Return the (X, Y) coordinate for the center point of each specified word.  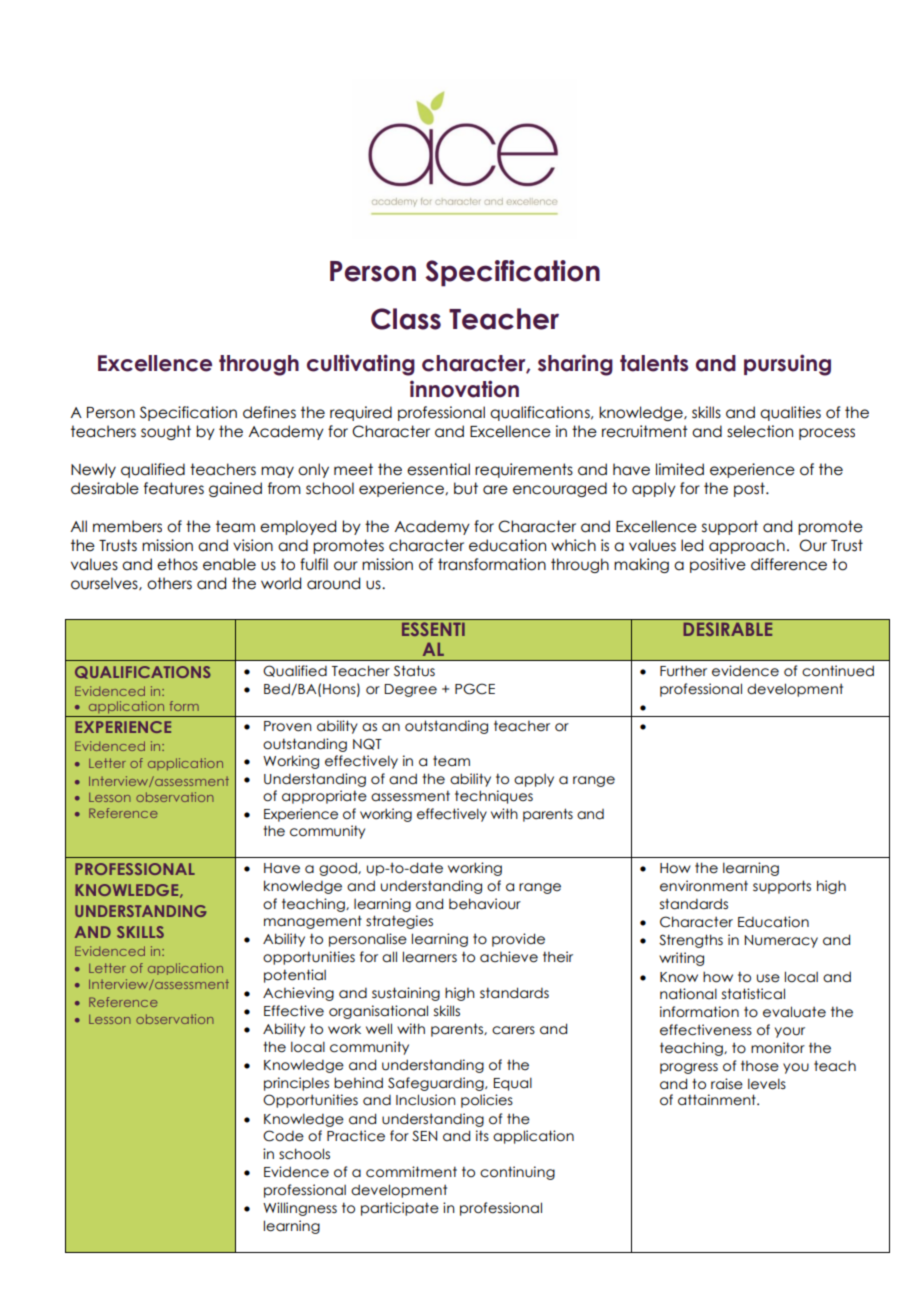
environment (704, 886)
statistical (753, 994)
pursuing (787, 365)
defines (269, 412)
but (466, 488)
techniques (494, 797)
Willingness (300, 1209)
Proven (288, 726)
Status (414, 671)
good (339, 869)
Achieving (298, 994)
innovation (464, 389)
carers (513, 1030)
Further (683, 671)
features (174, 488)
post (750, 489)
